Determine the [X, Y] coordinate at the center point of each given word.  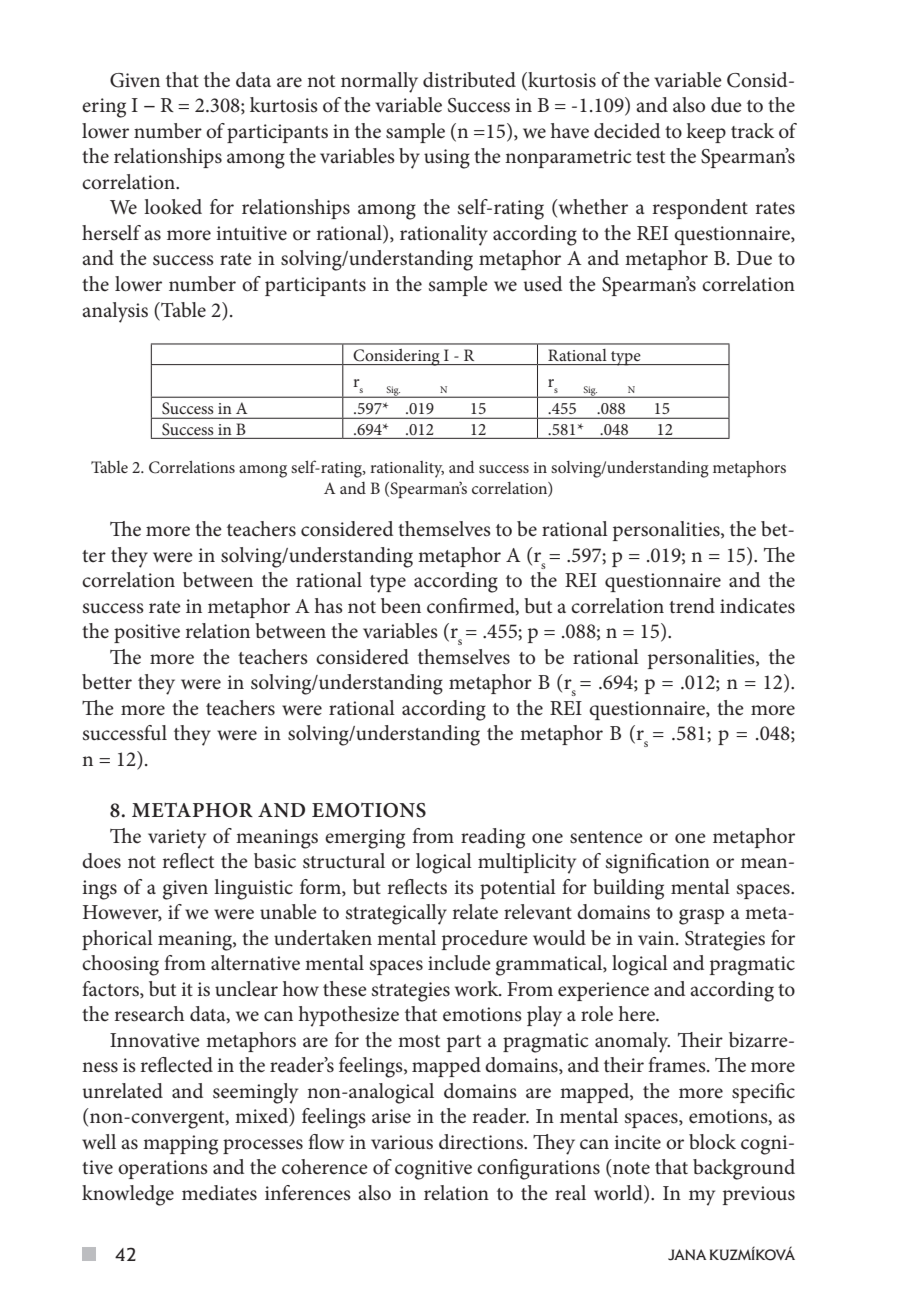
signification [658, 863]
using [447, 159]
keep [706, 133]
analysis [115, 312]
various [402, 1142]
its [464, 887]
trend [692, 606]
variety [177, 839]
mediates [219, 1193]
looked [173, 207]
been [401, 606]
